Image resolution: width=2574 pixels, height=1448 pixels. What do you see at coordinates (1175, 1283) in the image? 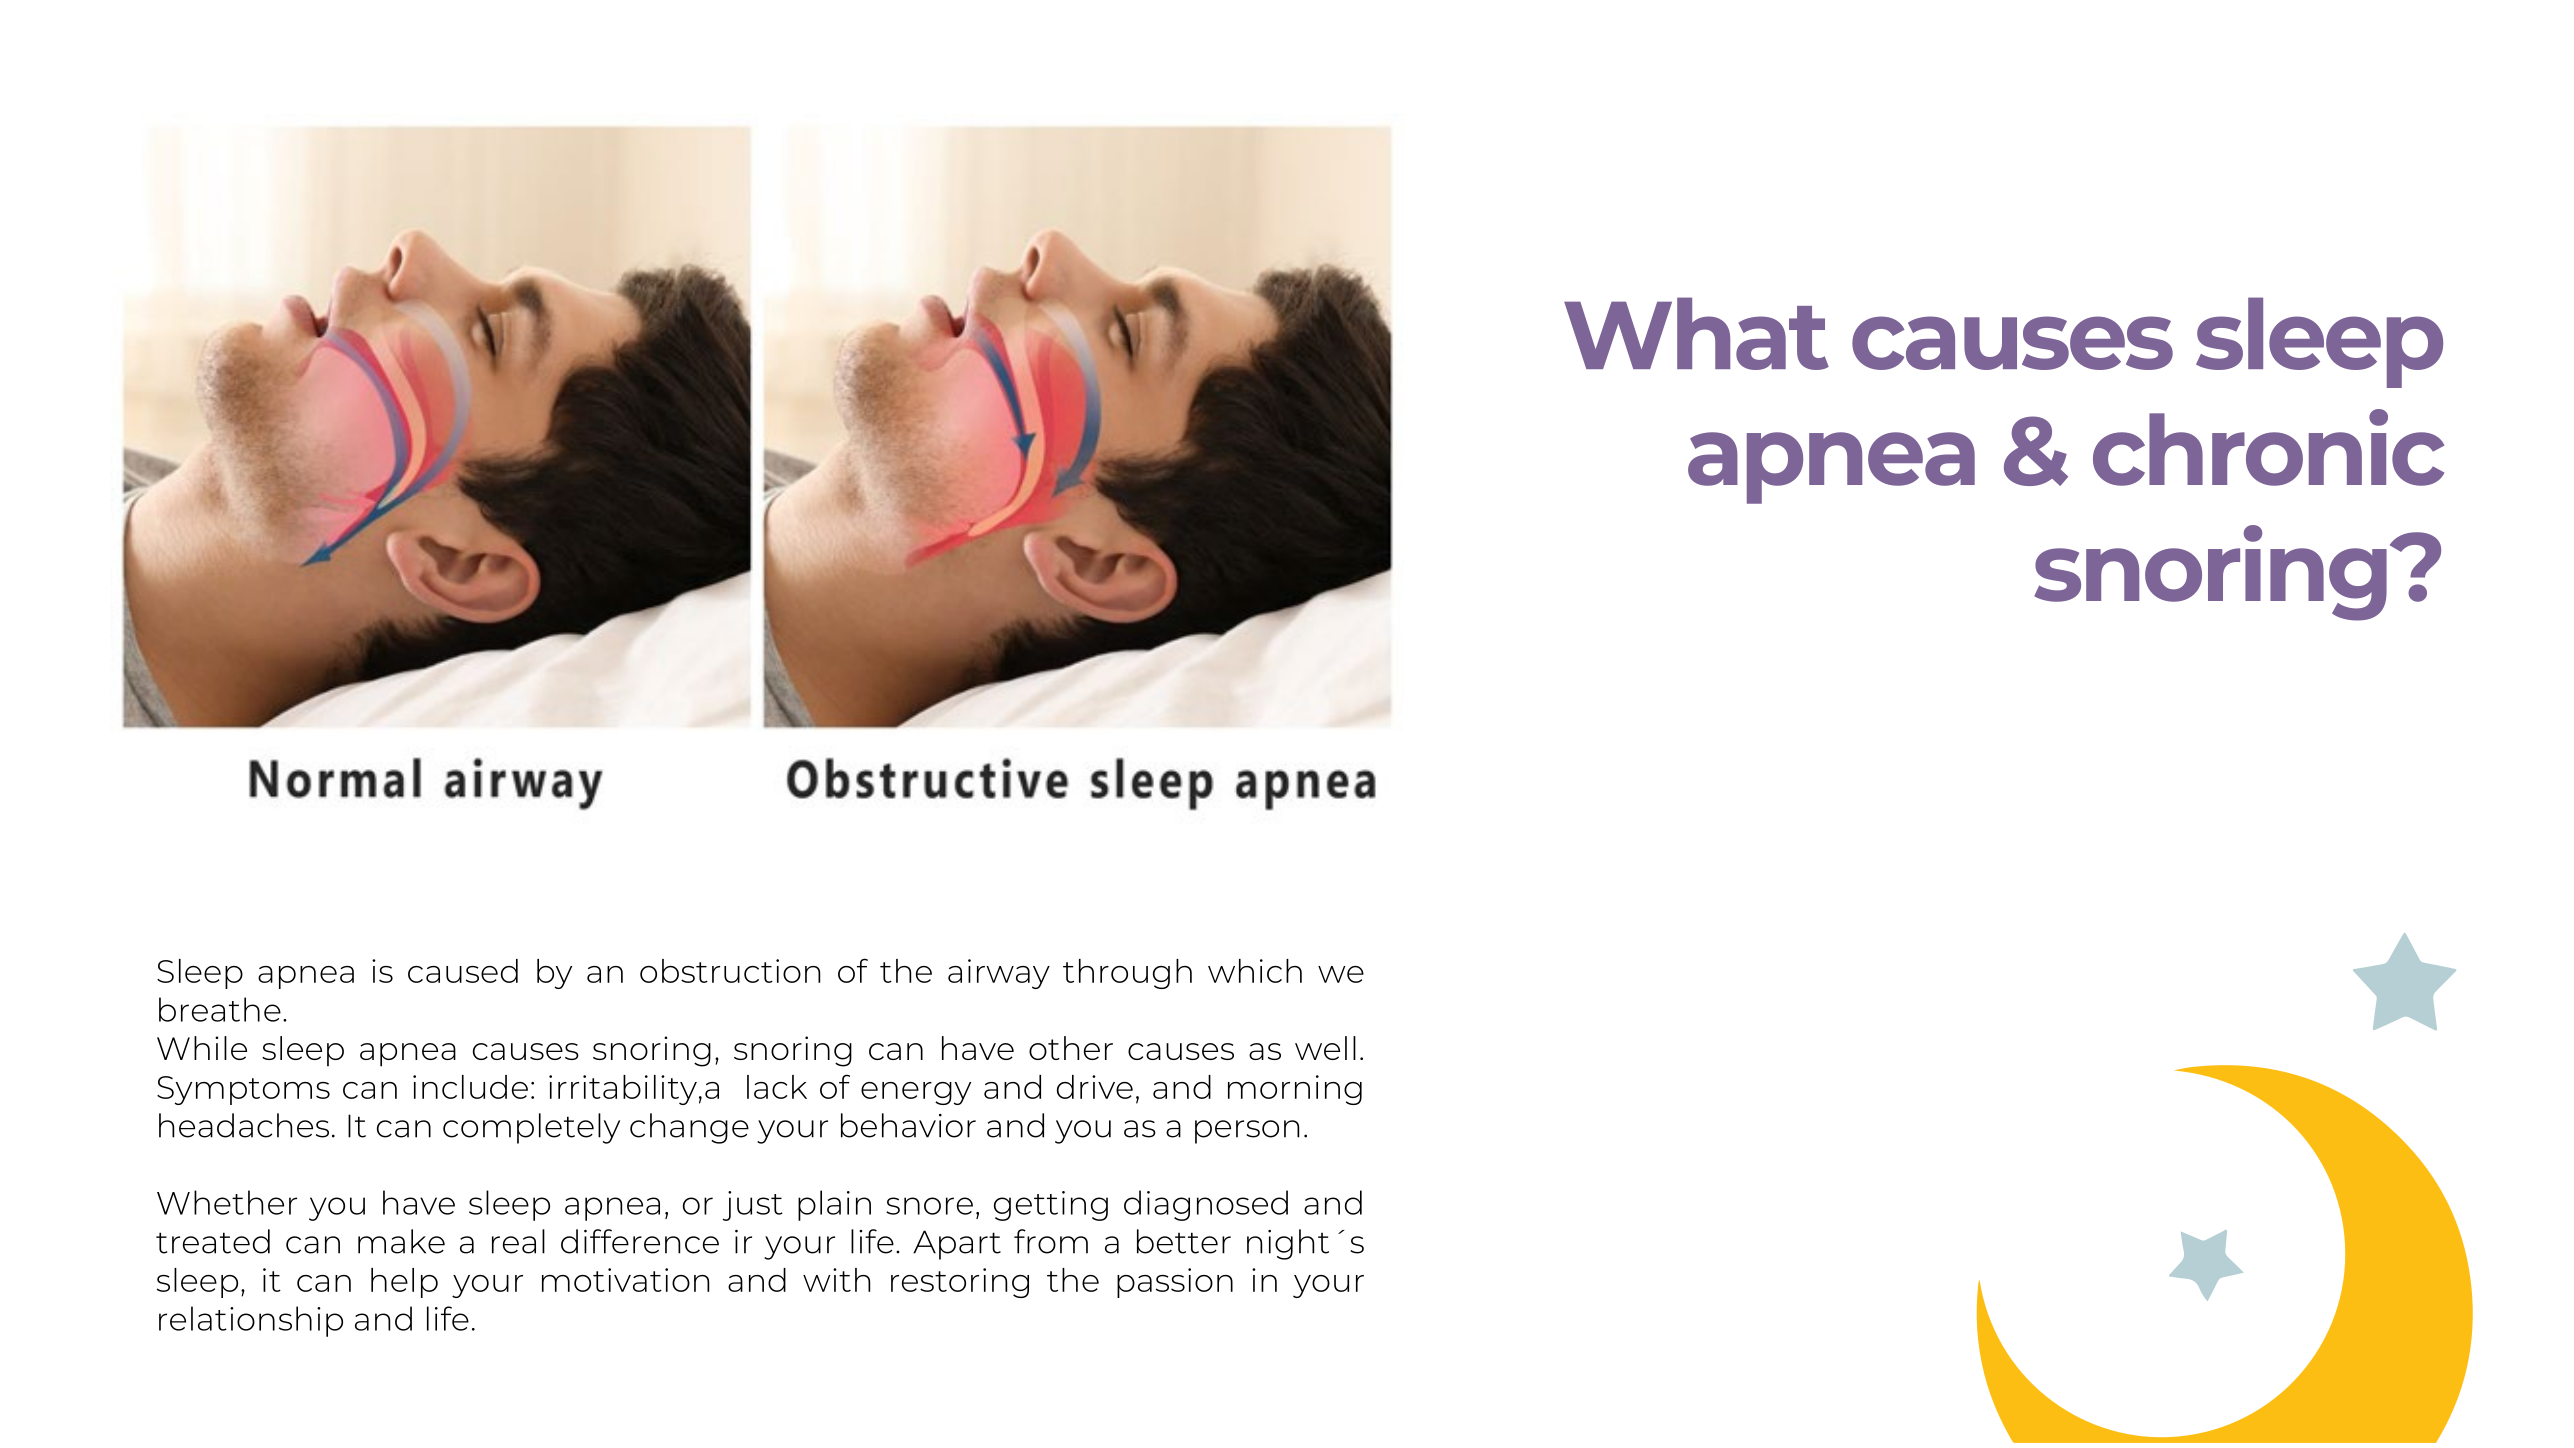
I see `passion` at bounding box center [1175, 1283].
